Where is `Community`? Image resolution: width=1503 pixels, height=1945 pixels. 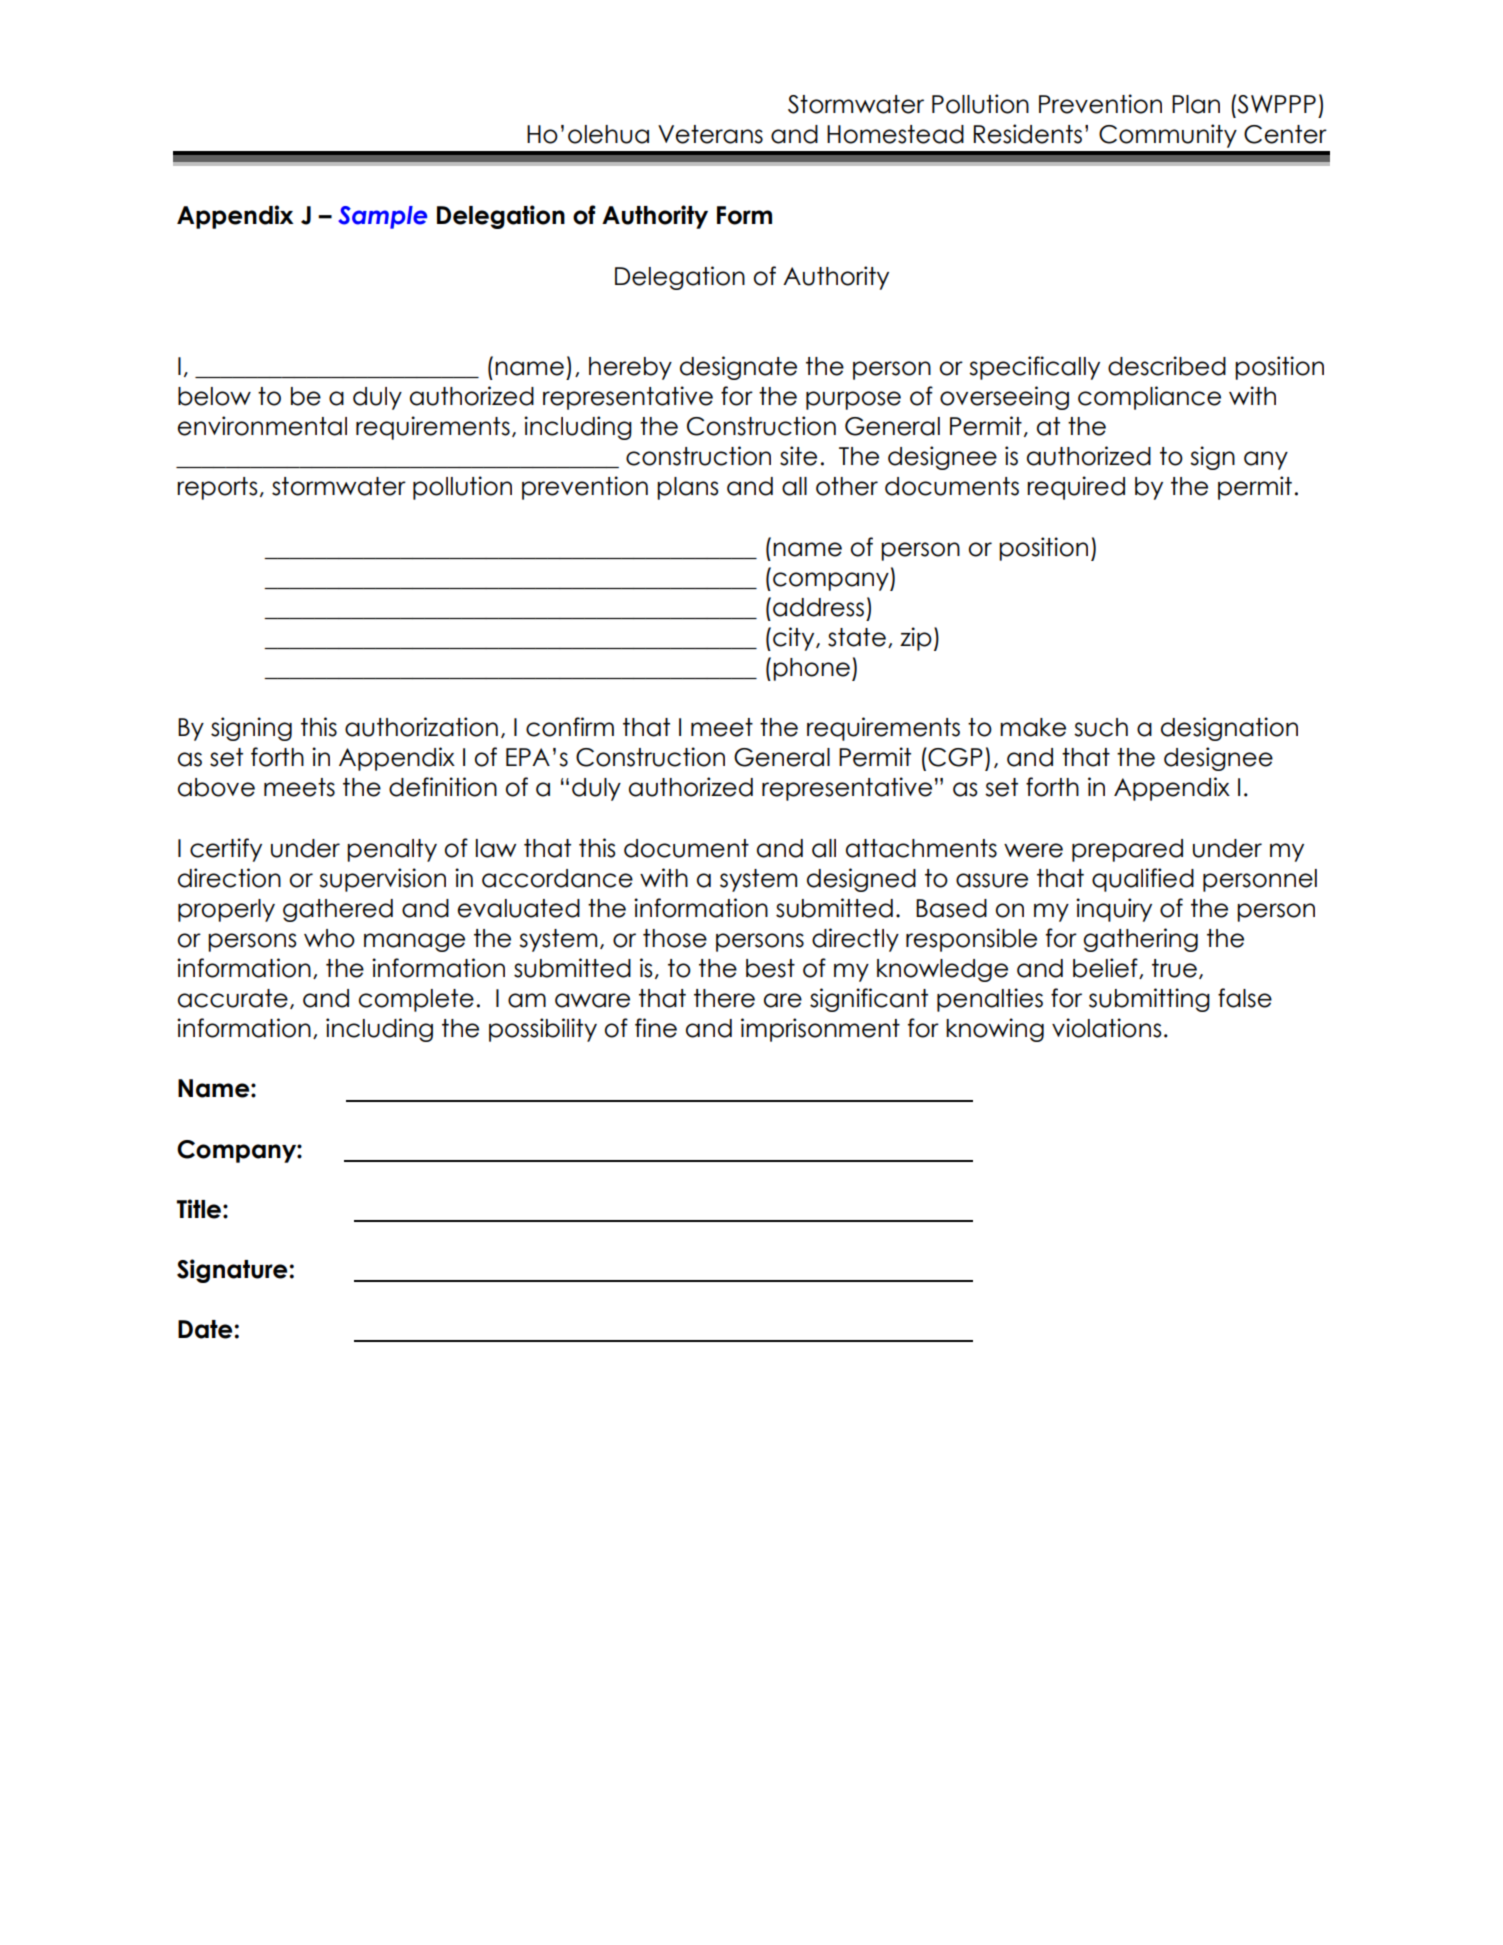 Community is located at coordinates (1168, 136).
